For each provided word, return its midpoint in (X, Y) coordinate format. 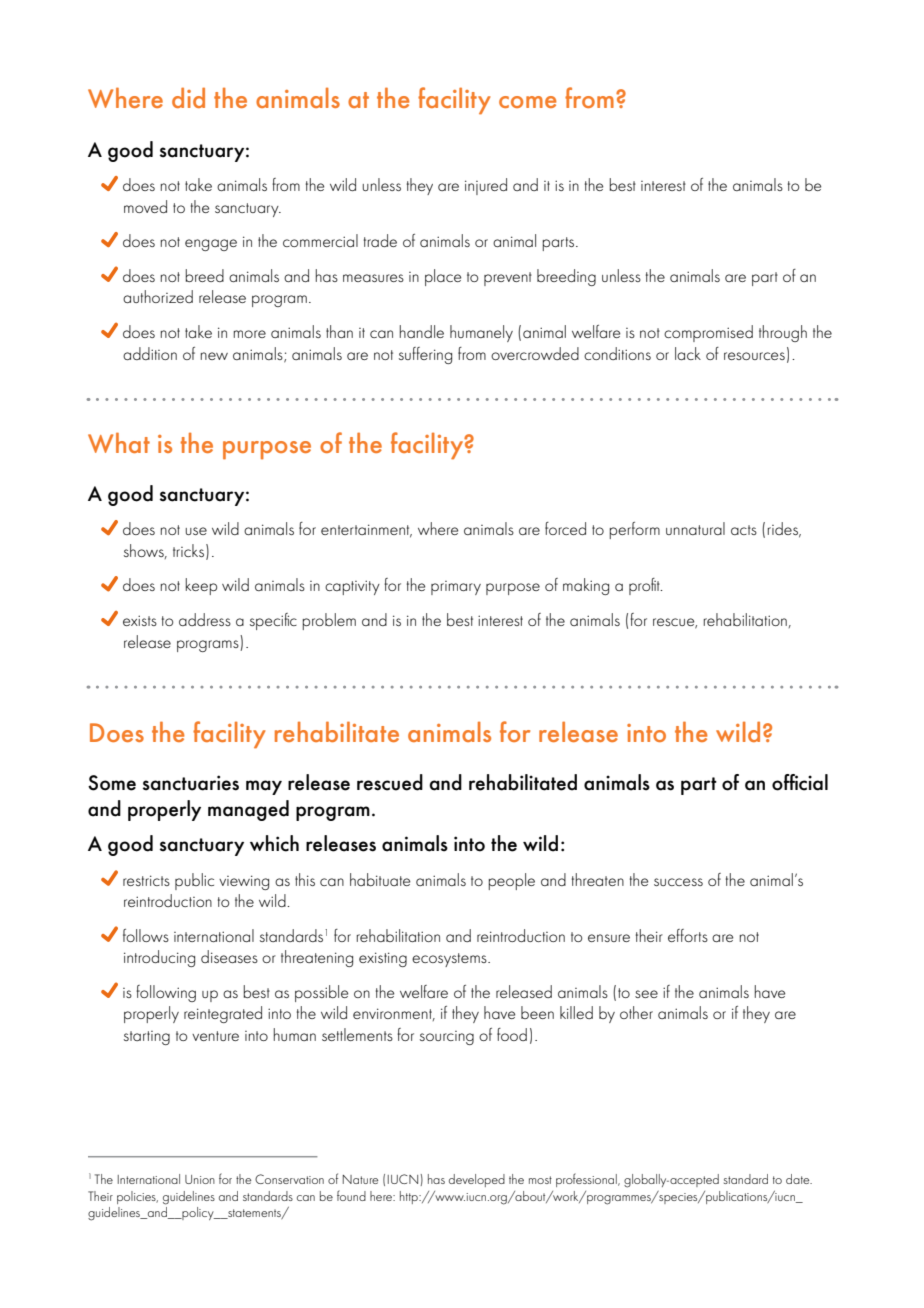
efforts (688, 935)
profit (645, 586)
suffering (425, 355)
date (799, 1179)
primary (456, 588)
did (188, 97)
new (214, 356)
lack (688, 353)
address (205, 619)
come (528, 102)
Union (200, 1179)
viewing (244, 882)
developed (477, 1180)
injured (486, 186)
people (512, 881)
